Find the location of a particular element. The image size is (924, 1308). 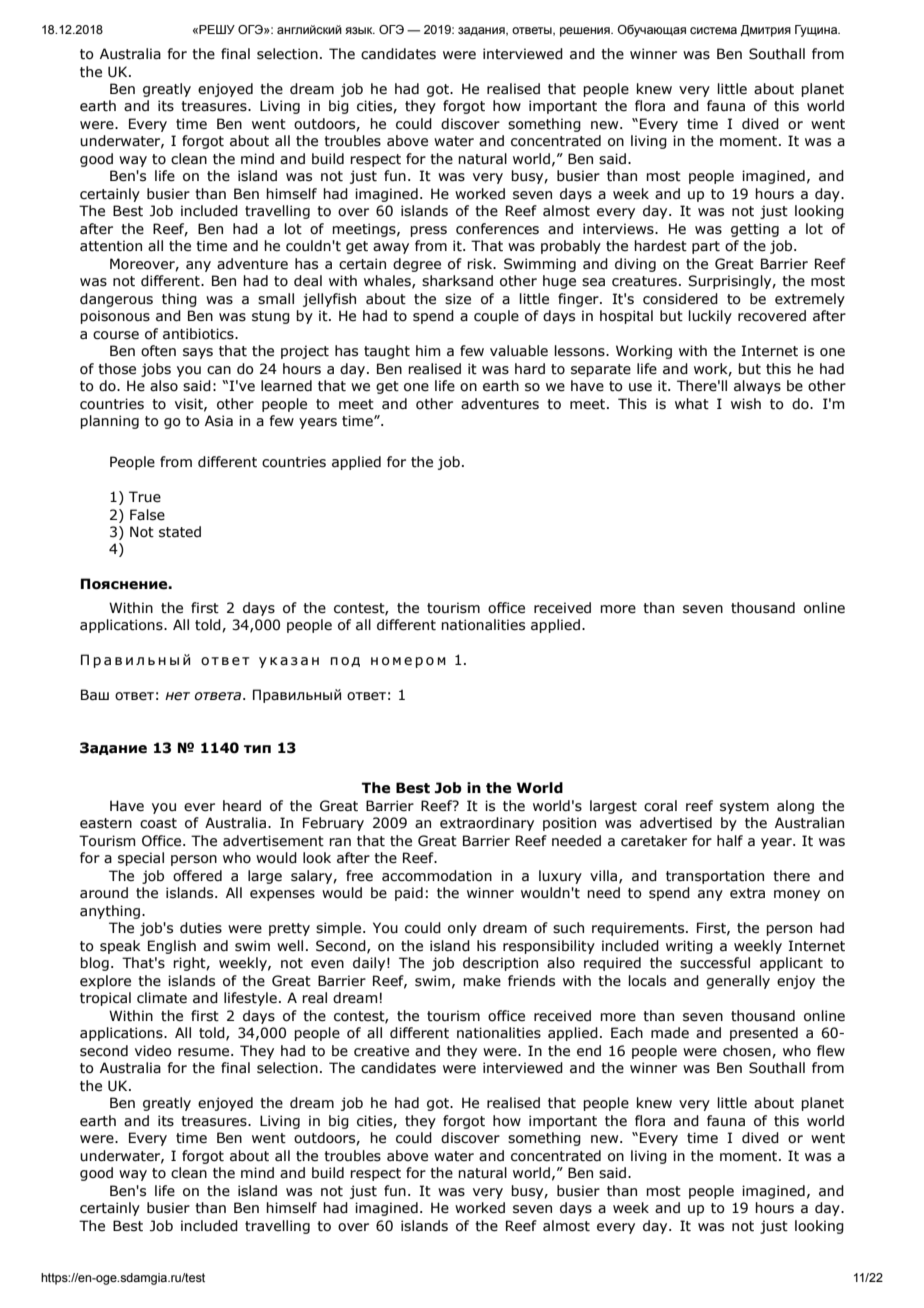

stated is located at coordinates (180, 532).
